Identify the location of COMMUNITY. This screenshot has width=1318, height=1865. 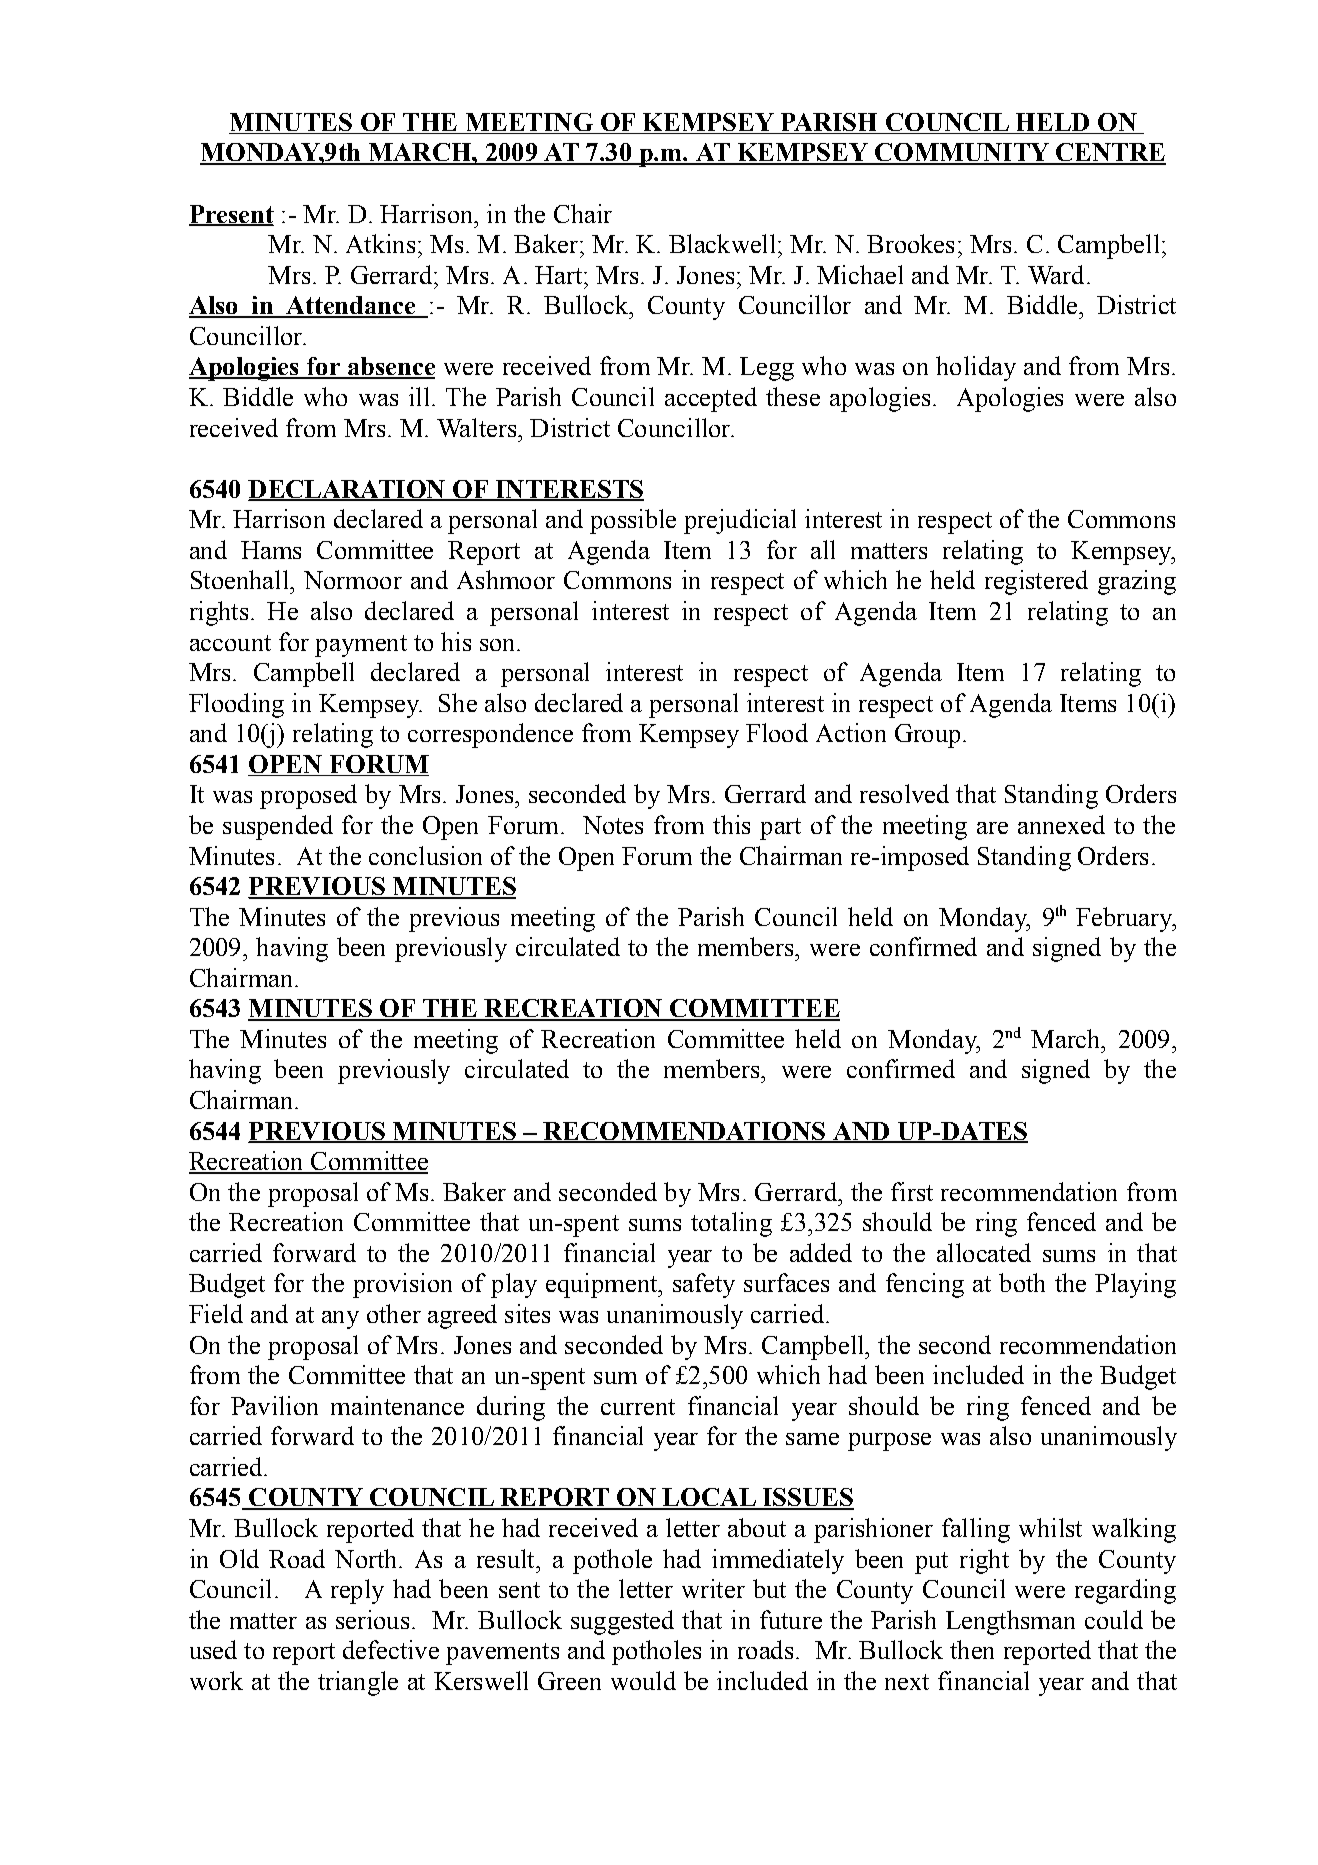
(962, 153).
